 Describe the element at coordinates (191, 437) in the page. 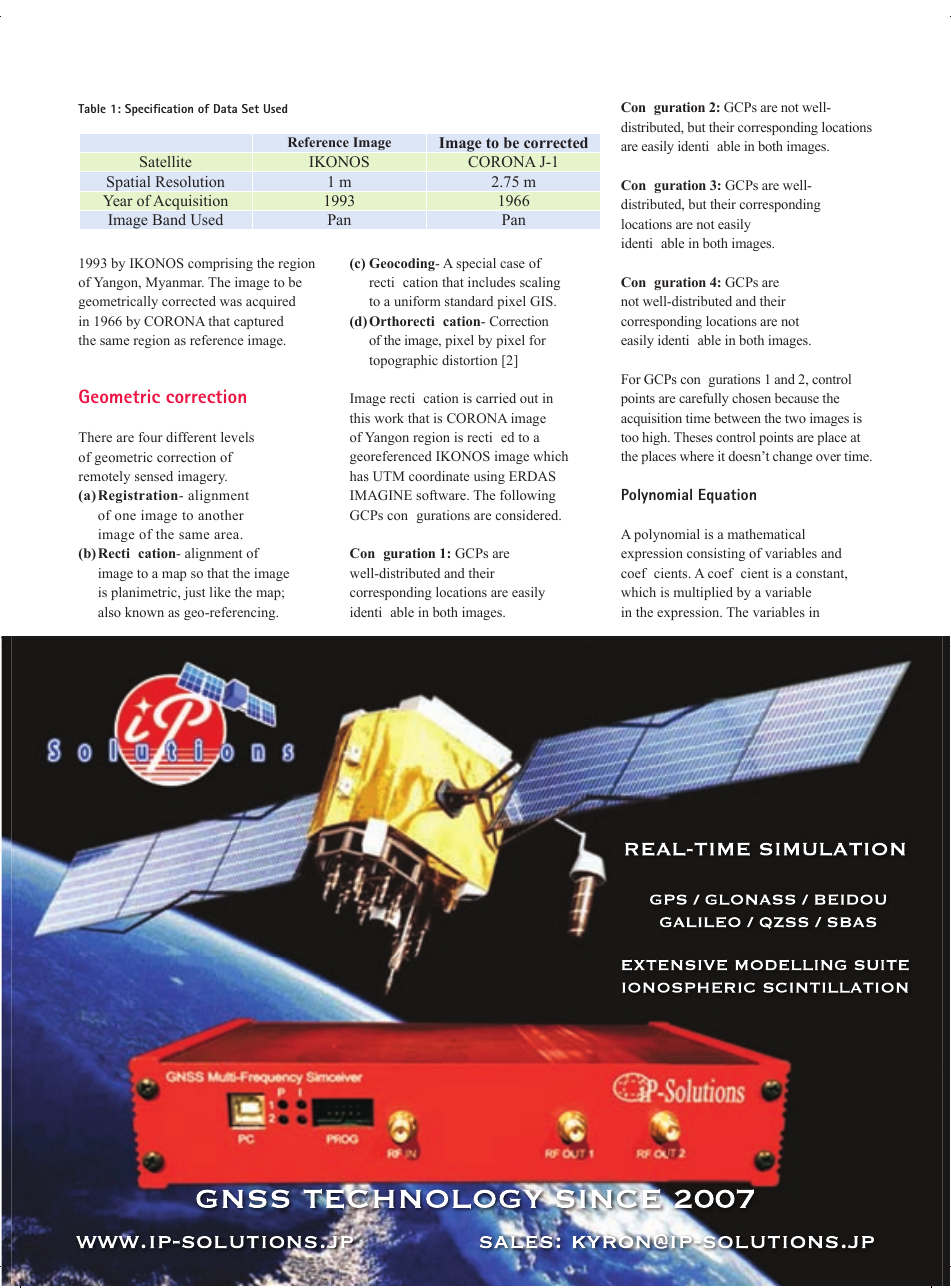

I see `different` at that location.
